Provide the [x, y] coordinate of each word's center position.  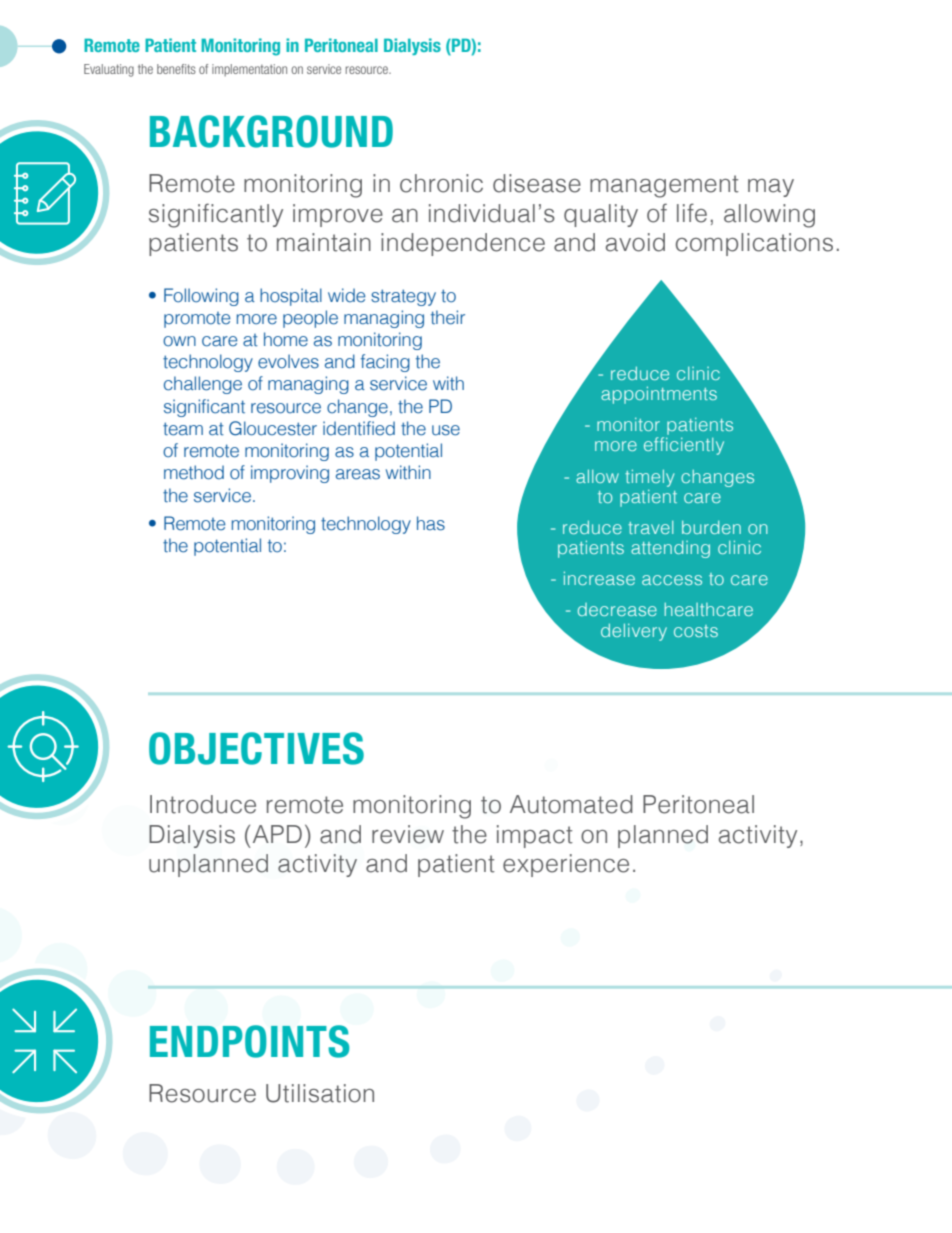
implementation [249, 70]
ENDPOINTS [249, 1041]
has [431, 523]
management [664, 186]
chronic [441, 183]
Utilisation [320, 1093]
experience [566, 865]
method [194, 472]
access [672, 580]
